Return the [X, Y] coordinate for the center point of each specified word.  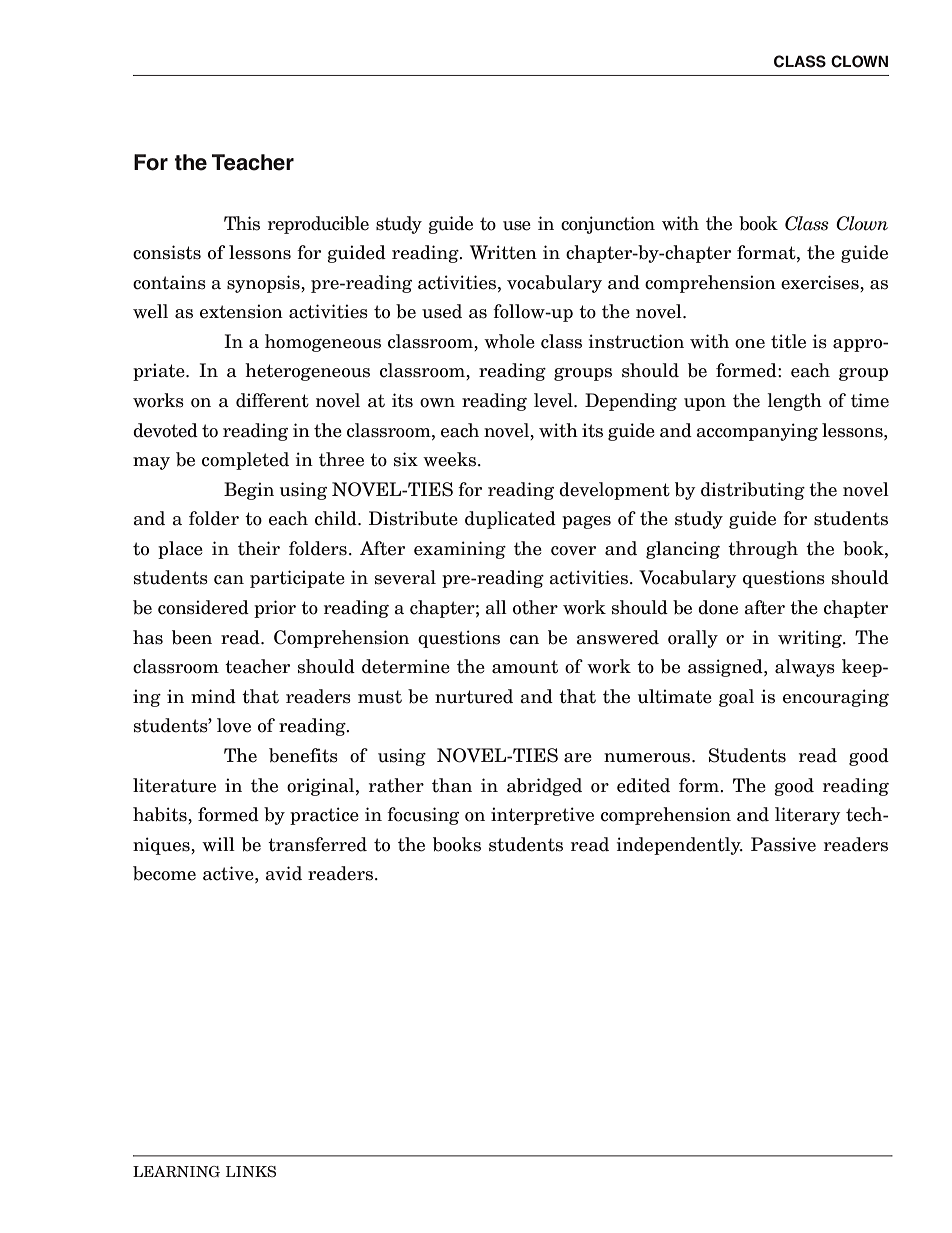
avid [283, 873]
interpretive [542, 816]
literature [174, 785]
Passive [783, 844]
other [535, 607]
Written [503, 252]
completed [245, 461]
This [242, 223]
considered [203, 607]
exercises [821, 282]
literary [808, 816]
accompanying [757, 432]
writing [811, 639]
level [554, 400]
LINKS [251, 1171]
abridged [544, 787]
